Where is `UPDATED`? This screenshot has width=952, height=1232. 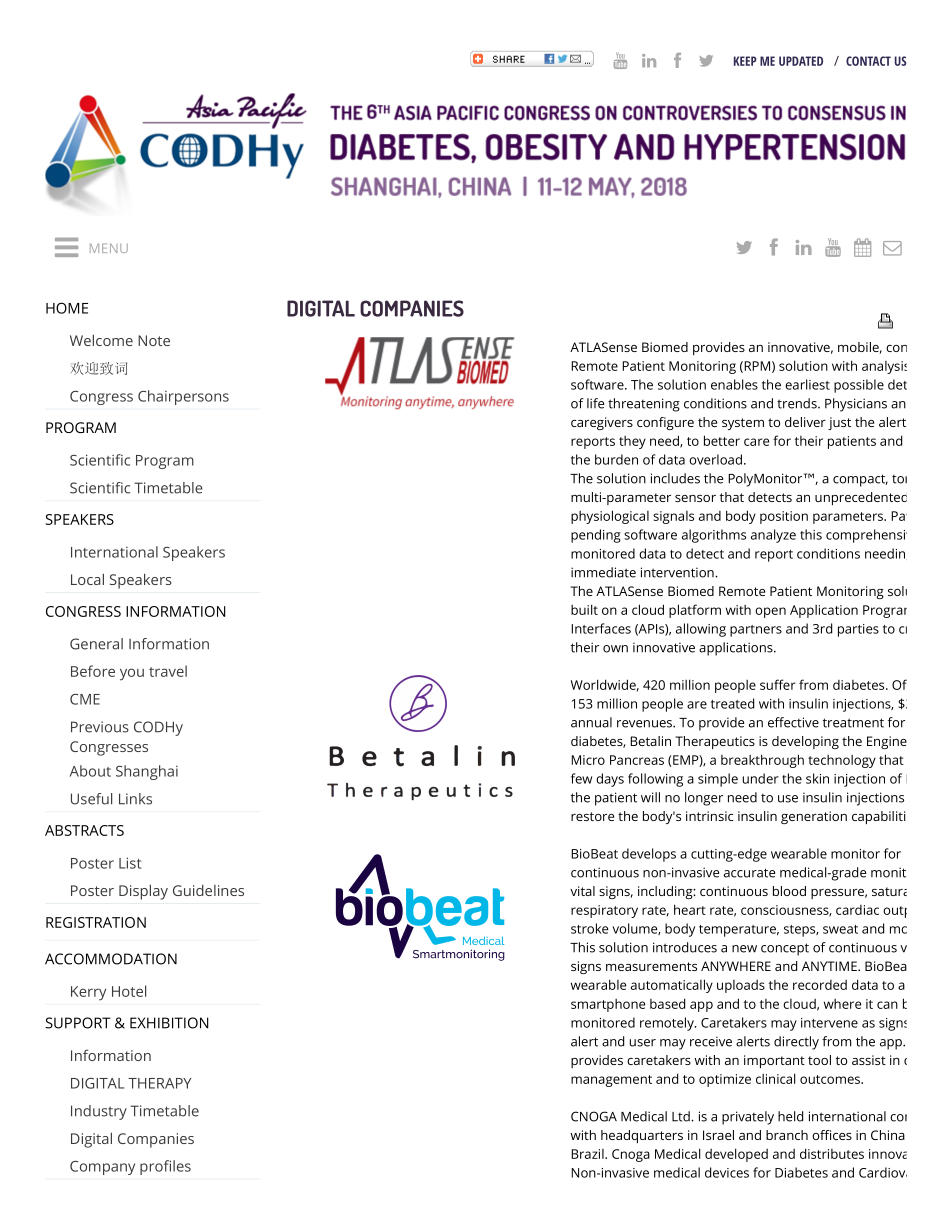 UPDATED is located at coordinates (801, 61).
